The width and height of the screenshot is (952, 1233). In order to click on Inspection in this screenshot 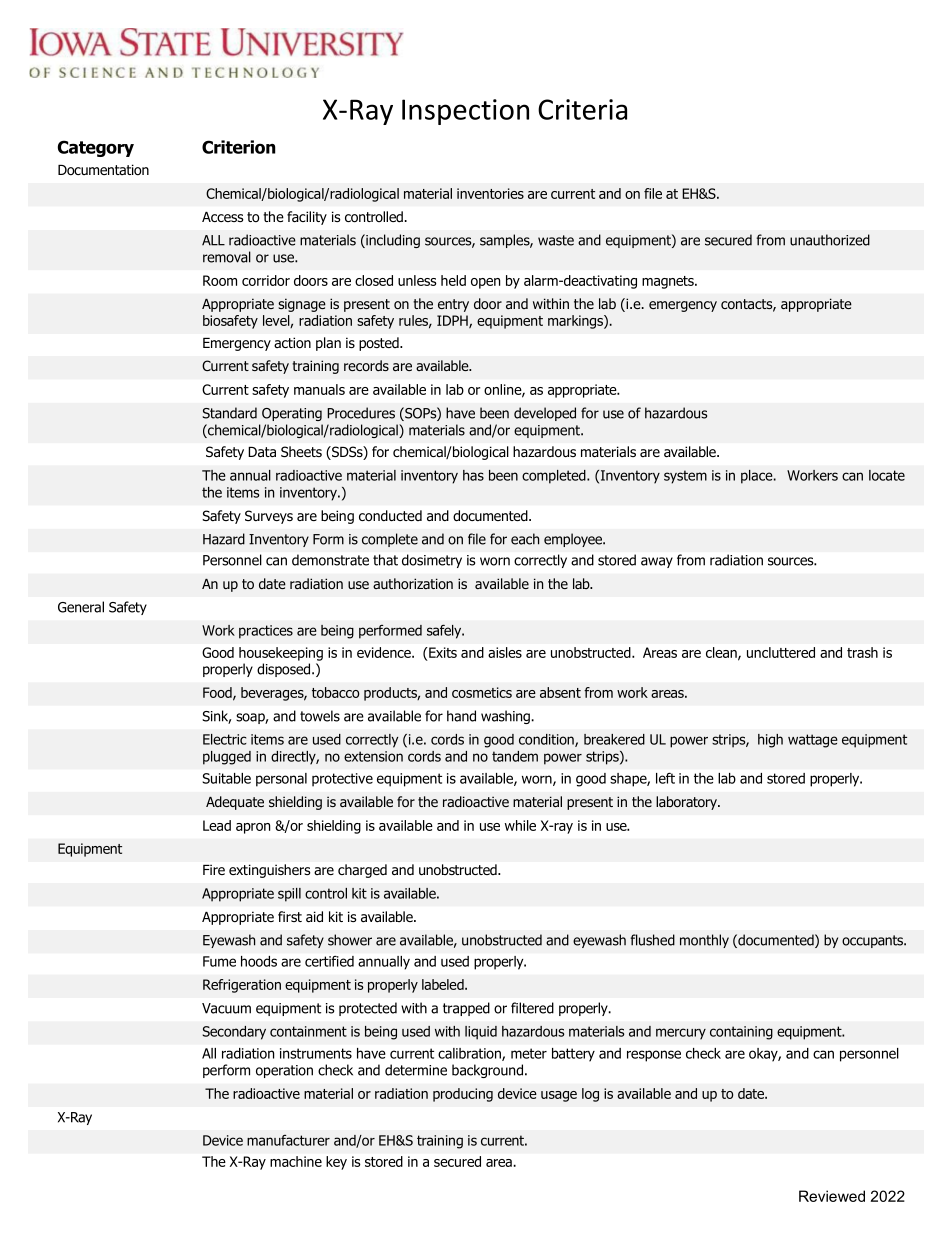, I will do `click(465, 112)`.
